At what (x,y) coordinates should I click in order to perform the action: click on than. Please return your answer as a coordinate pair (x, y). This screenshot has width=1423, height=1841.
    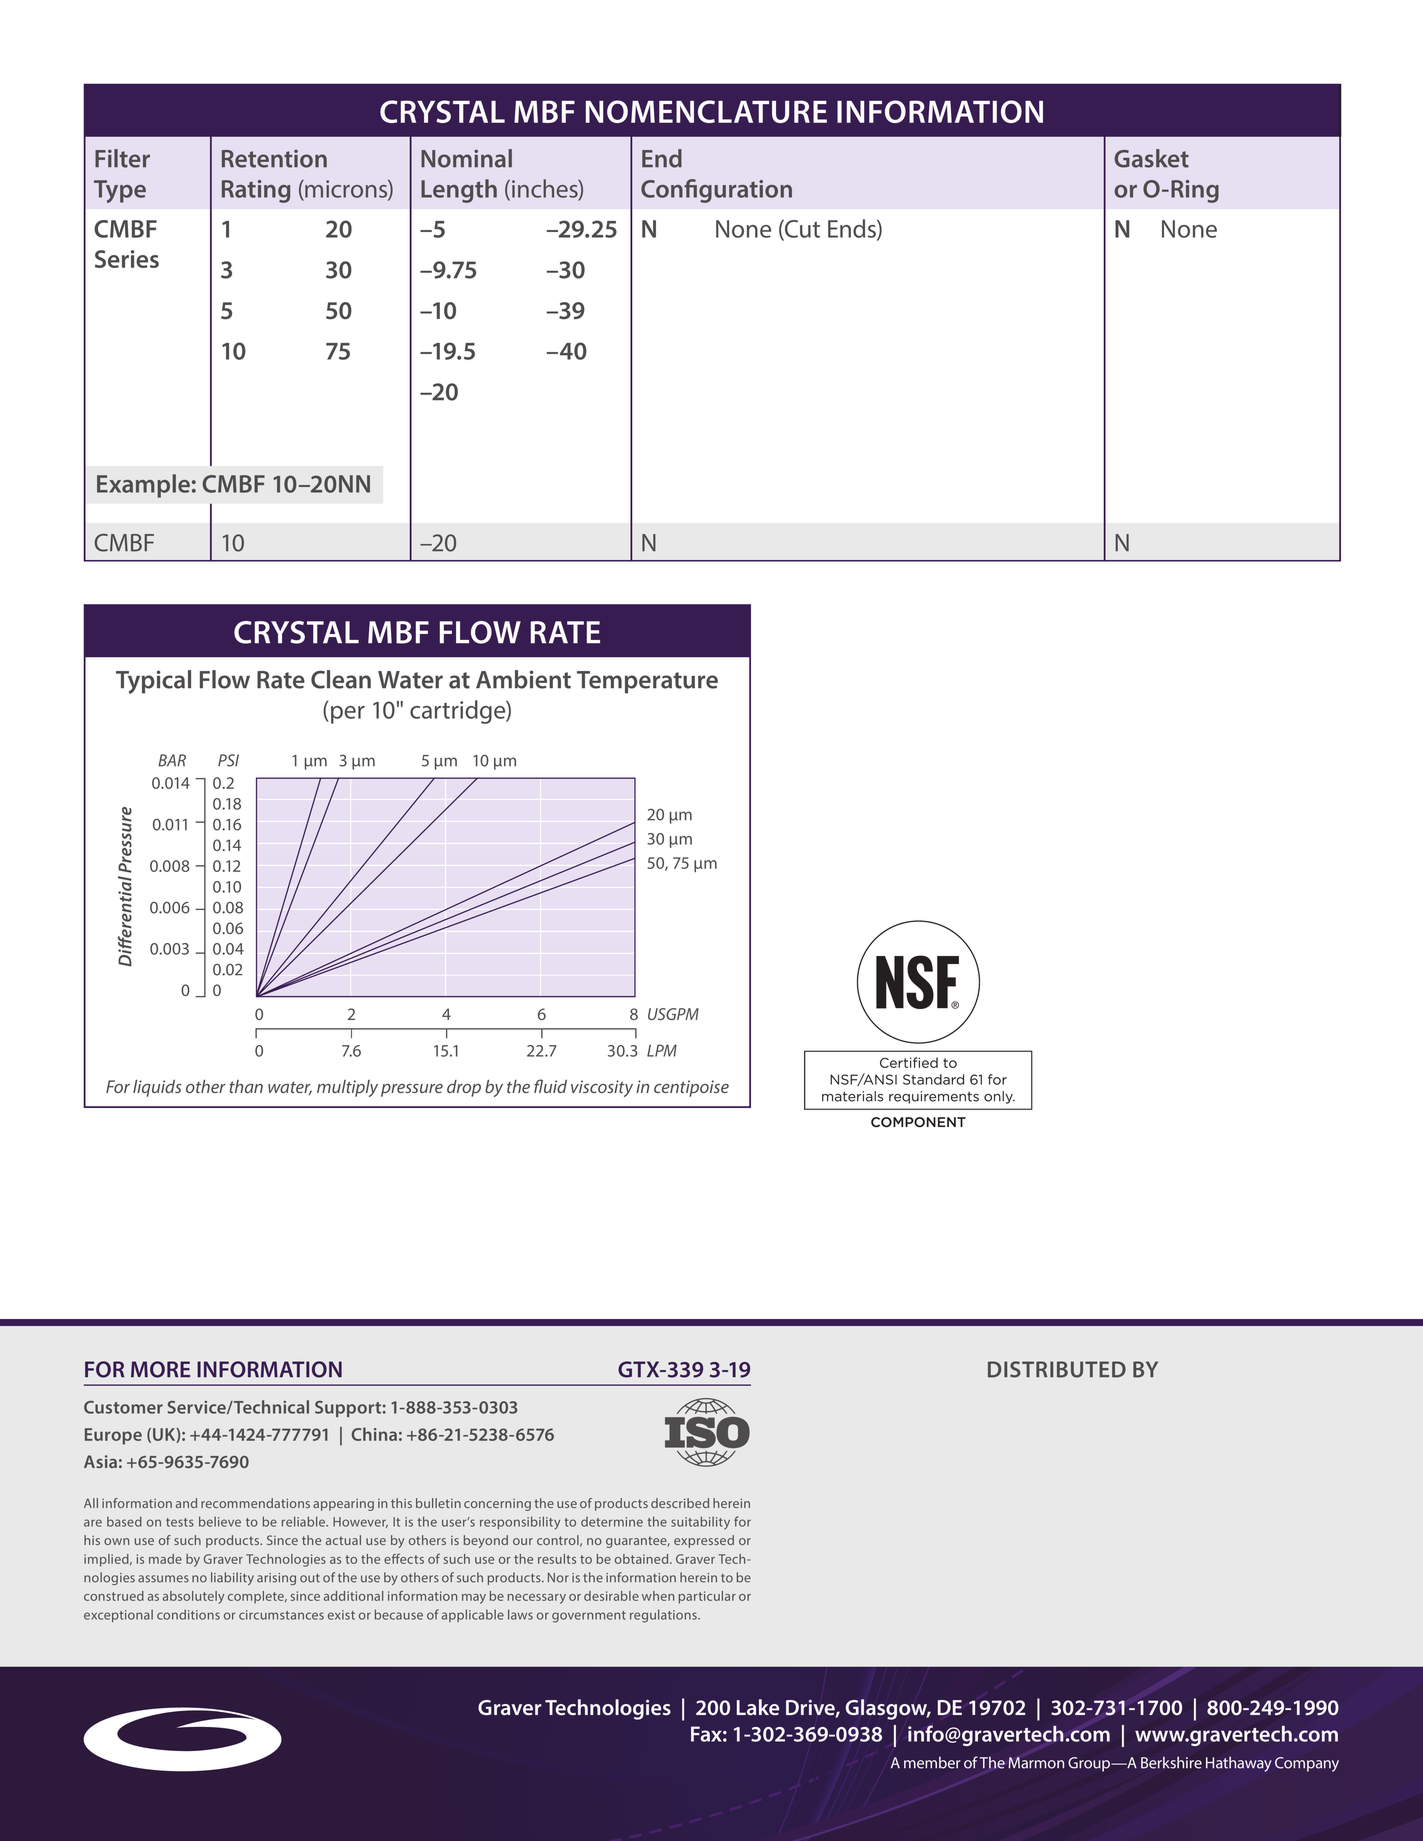
    Looking at the image, I should click on (246, 1086).
